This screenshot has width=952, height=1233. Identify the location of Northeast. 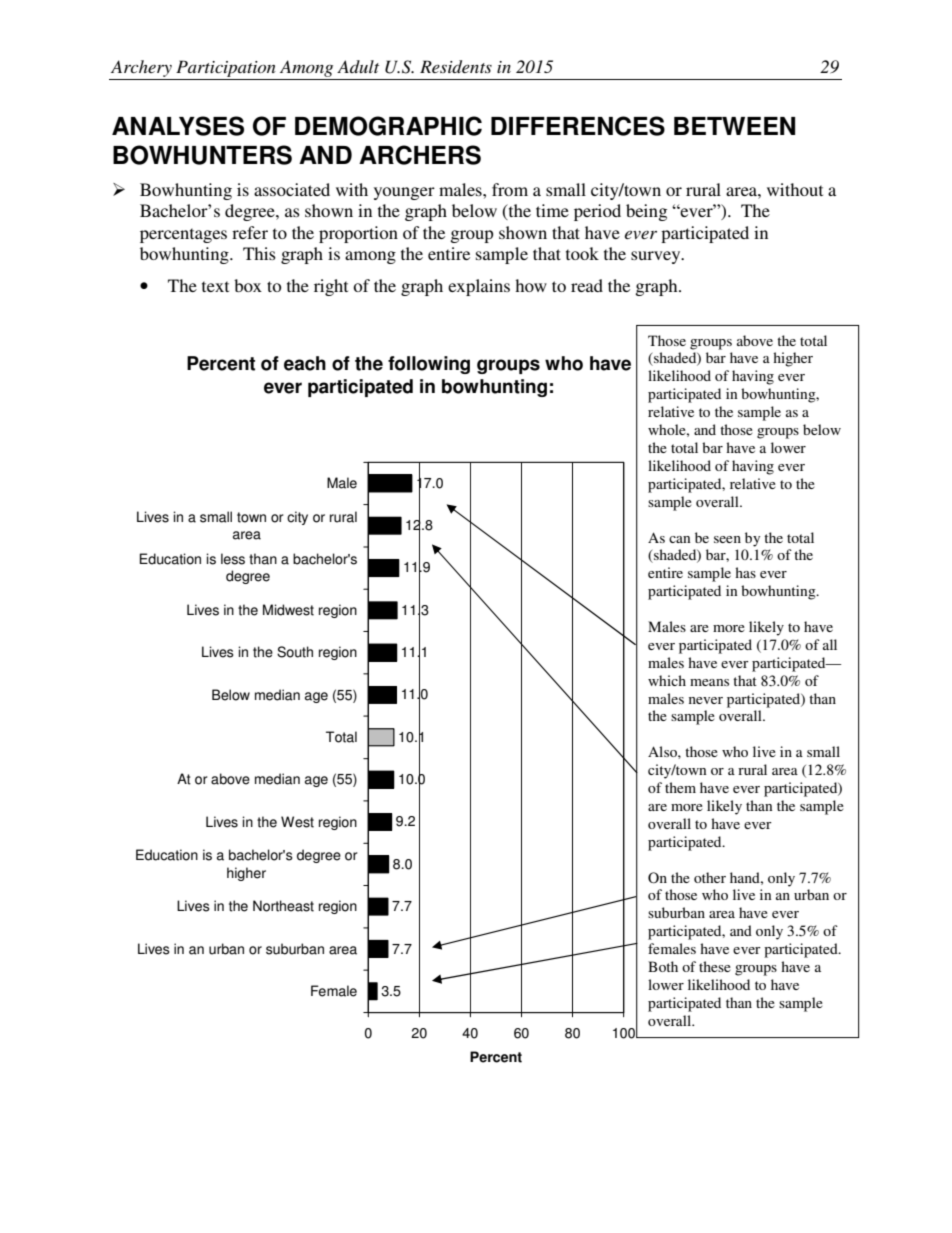
(283, 906).
